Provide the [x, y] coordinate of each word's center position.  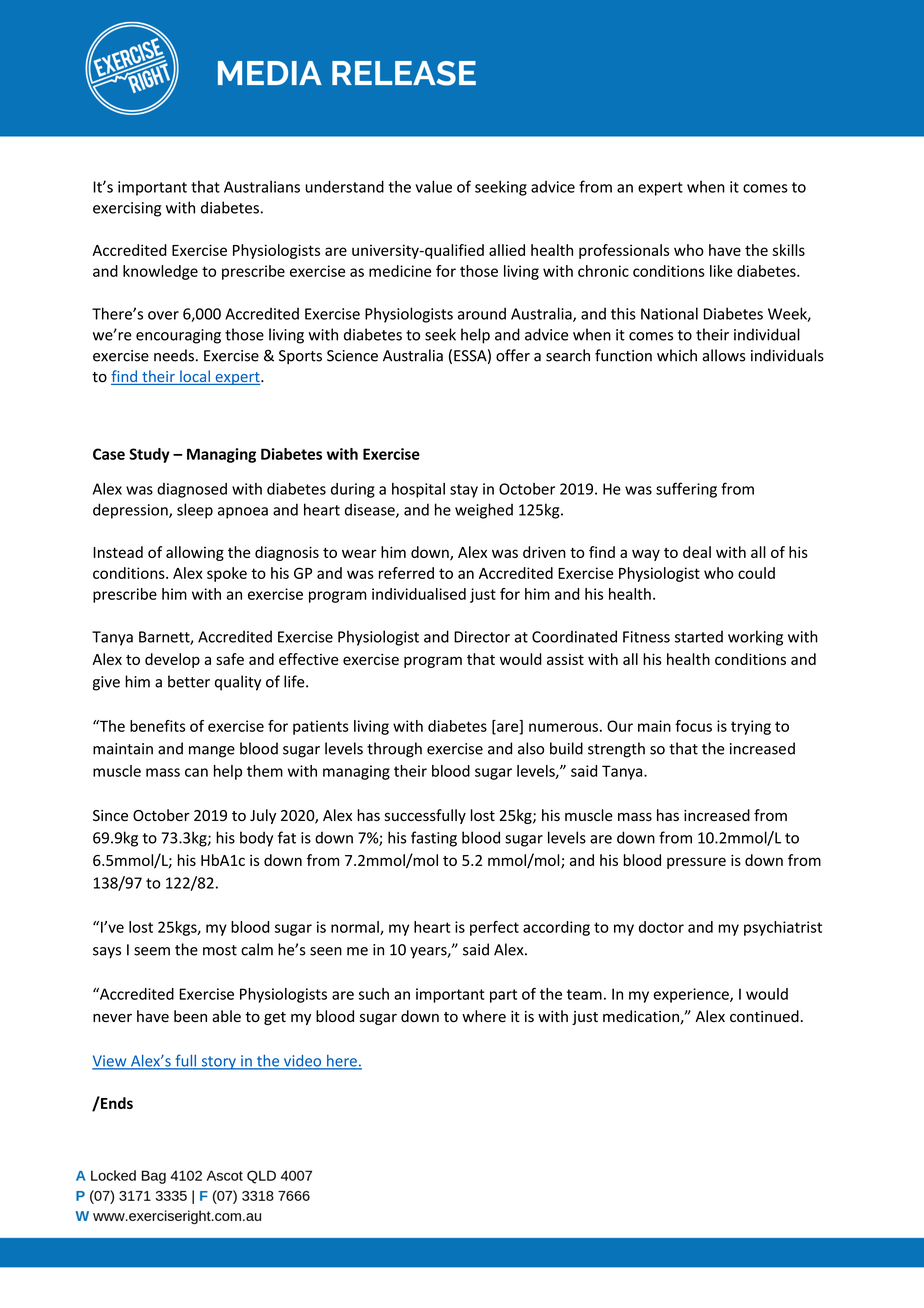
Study [149, 455]
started [699, 636]
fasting [434, 839]
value [434, 186]
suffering [686, 490]
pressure [696, 863]
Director [482, 637]
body [256, 839]
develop [172, 660]
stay [464, 491]
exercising [127, 209]
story [218, 1063]
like [721, 271]
